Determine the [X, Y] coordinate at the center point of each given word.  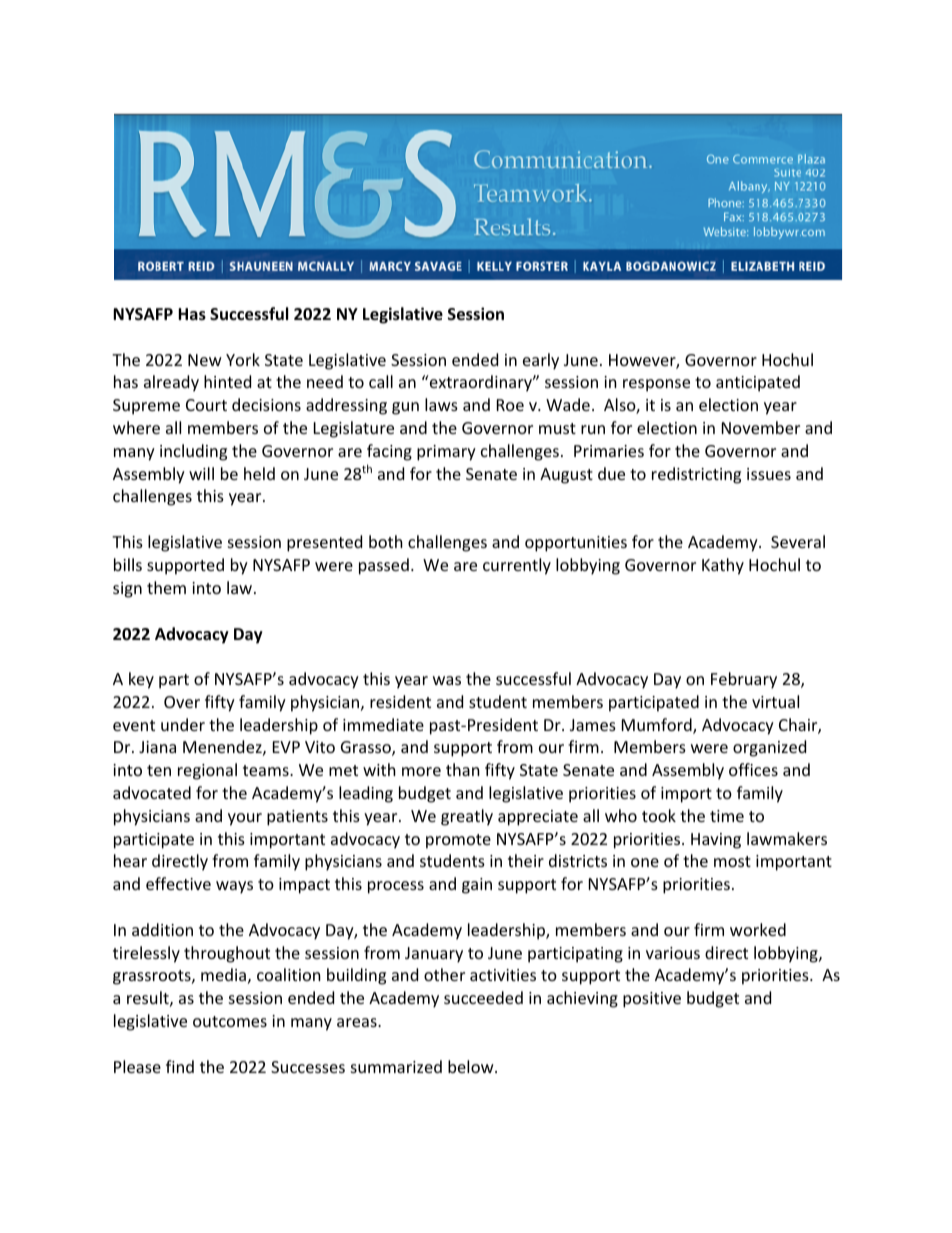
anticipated [758, 383]
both [386, 541]
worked [758, 929]
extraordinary [480, 383]
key [141, 680]
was [447, 680]
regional [207, 771]
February [744, 680]
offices [753, 769]
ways [234, 887]
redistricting [696, 475]
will [201, 473]
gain [477, 886]
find [180, 1066]
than [463, 769]
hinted [227, 381]
